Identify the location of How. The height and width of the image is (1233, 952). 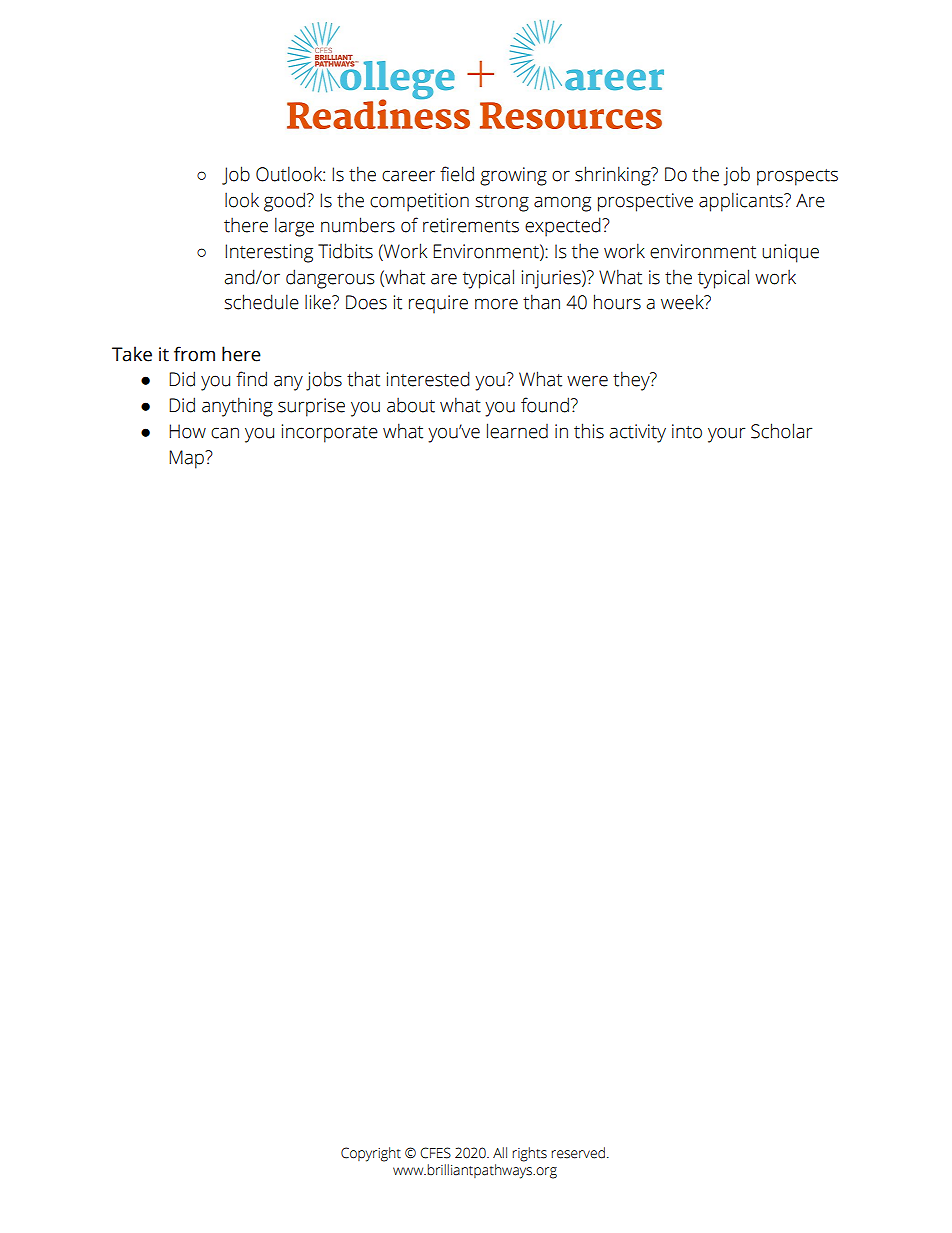
(187, 431).
